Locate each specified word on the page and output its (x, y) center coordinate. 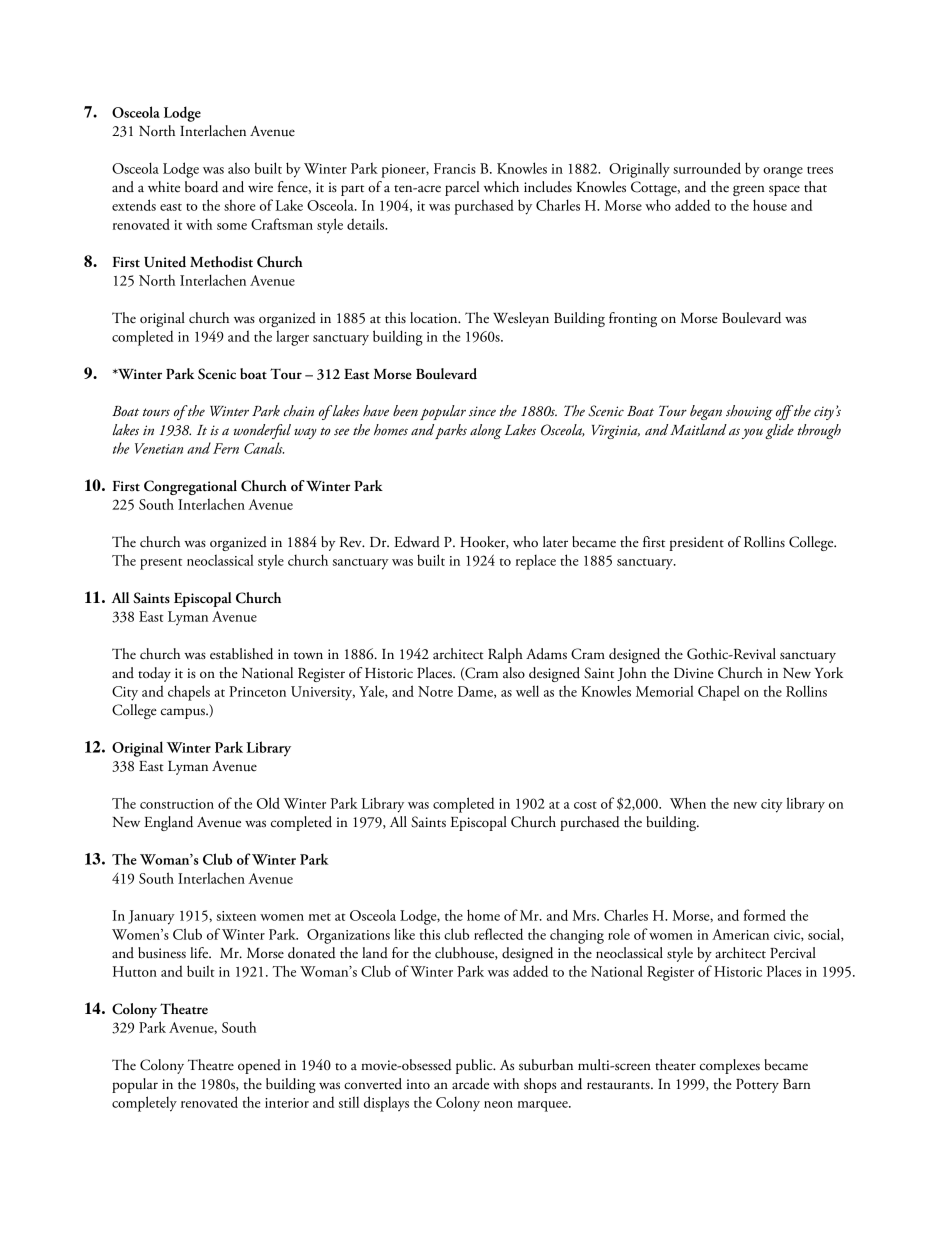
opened (259, 1066)
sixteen (236, 916)
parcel (462, 188)
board (201, 187)
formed (765, 915)
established (241, 654)
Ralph (505, 655)
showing (749, 412)
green (749, 190)
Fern (226, 448)
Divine (694, 673)
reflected (498, 934)
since (482, 411)
